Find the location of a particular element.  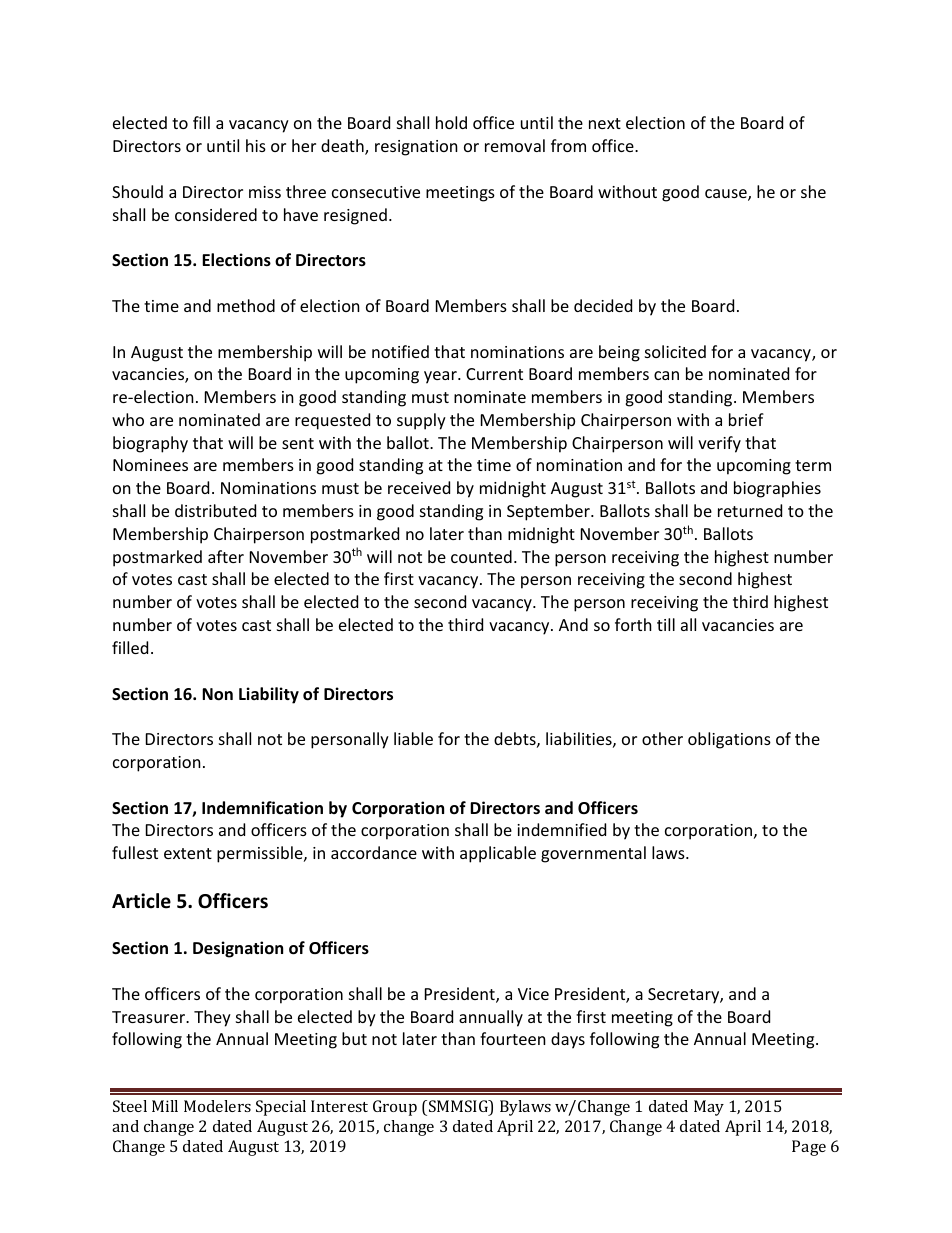

hold is located at coordinates (451, 122).
